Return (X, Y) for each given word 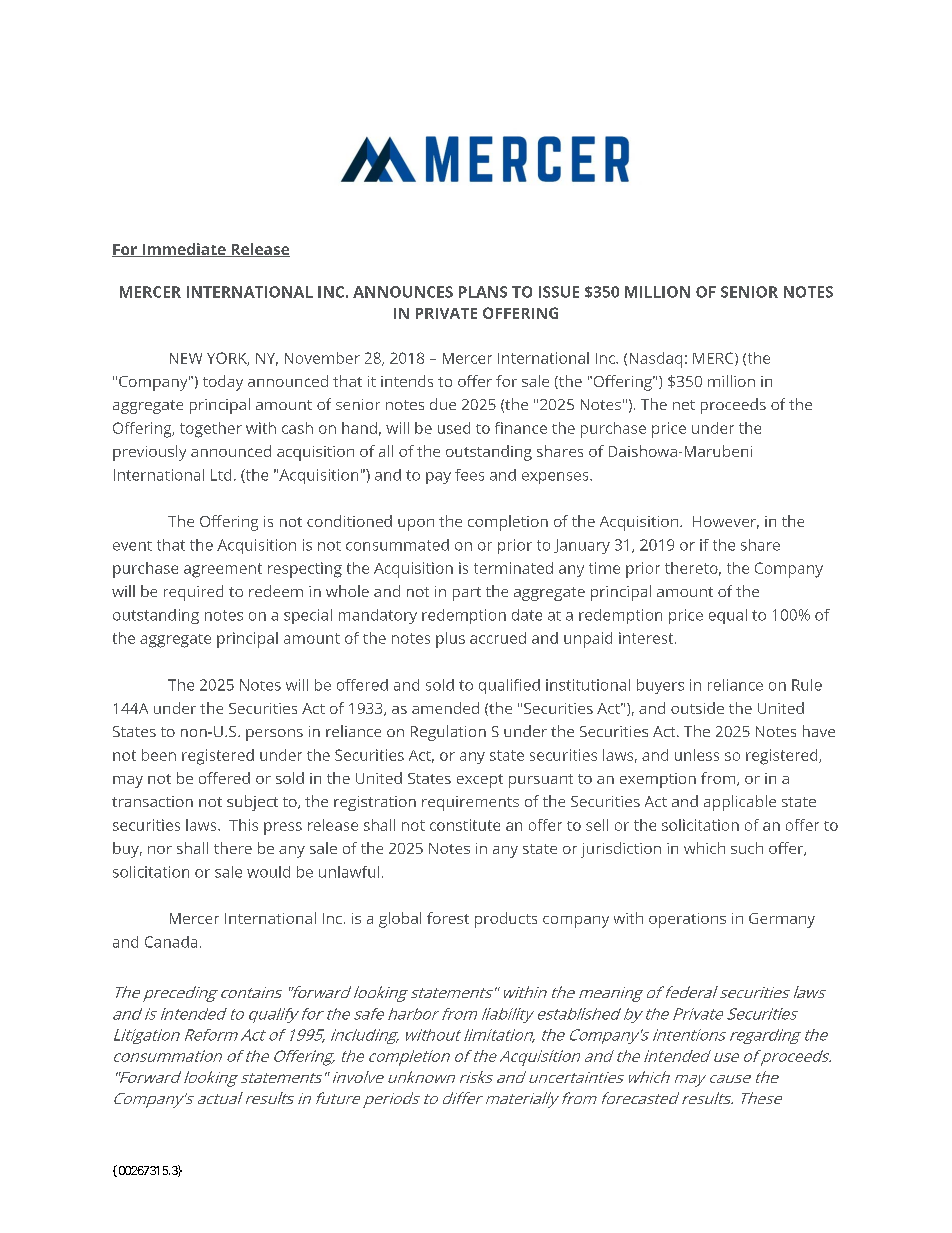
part (467, 594)
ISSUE (559, 292)
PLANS (483, 292)
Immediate (184, 250)
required (193, 593)
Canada (171, 942)
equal (728, 616)
